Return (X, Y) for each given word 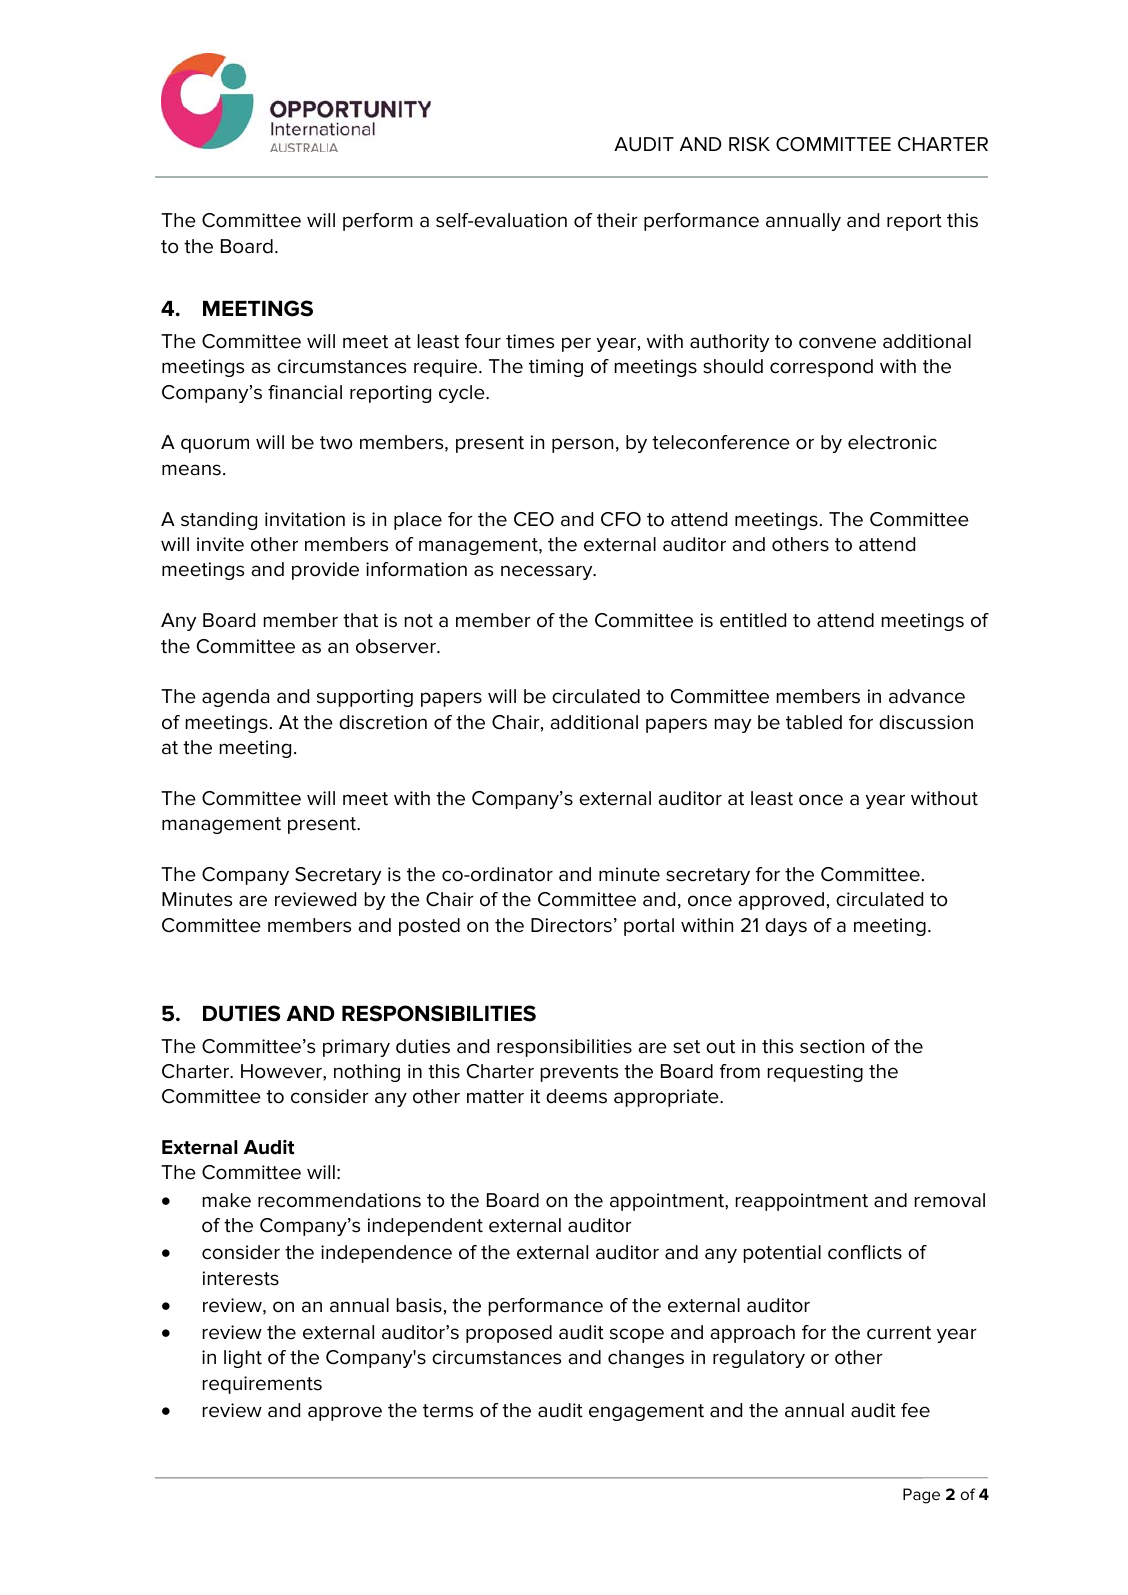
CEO (534, 519)
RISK (749, 144)
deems (576, 1096)
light (243, 1359)
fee (915, 1410)
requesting (815, 1073)
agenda (235, 698)
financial (305, 392)
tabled (814, 722)
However (282, 1071)
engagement (646, 1412)
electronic (892, 442)
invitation (305, 519)
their (617, 220)
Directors (571, 925)
